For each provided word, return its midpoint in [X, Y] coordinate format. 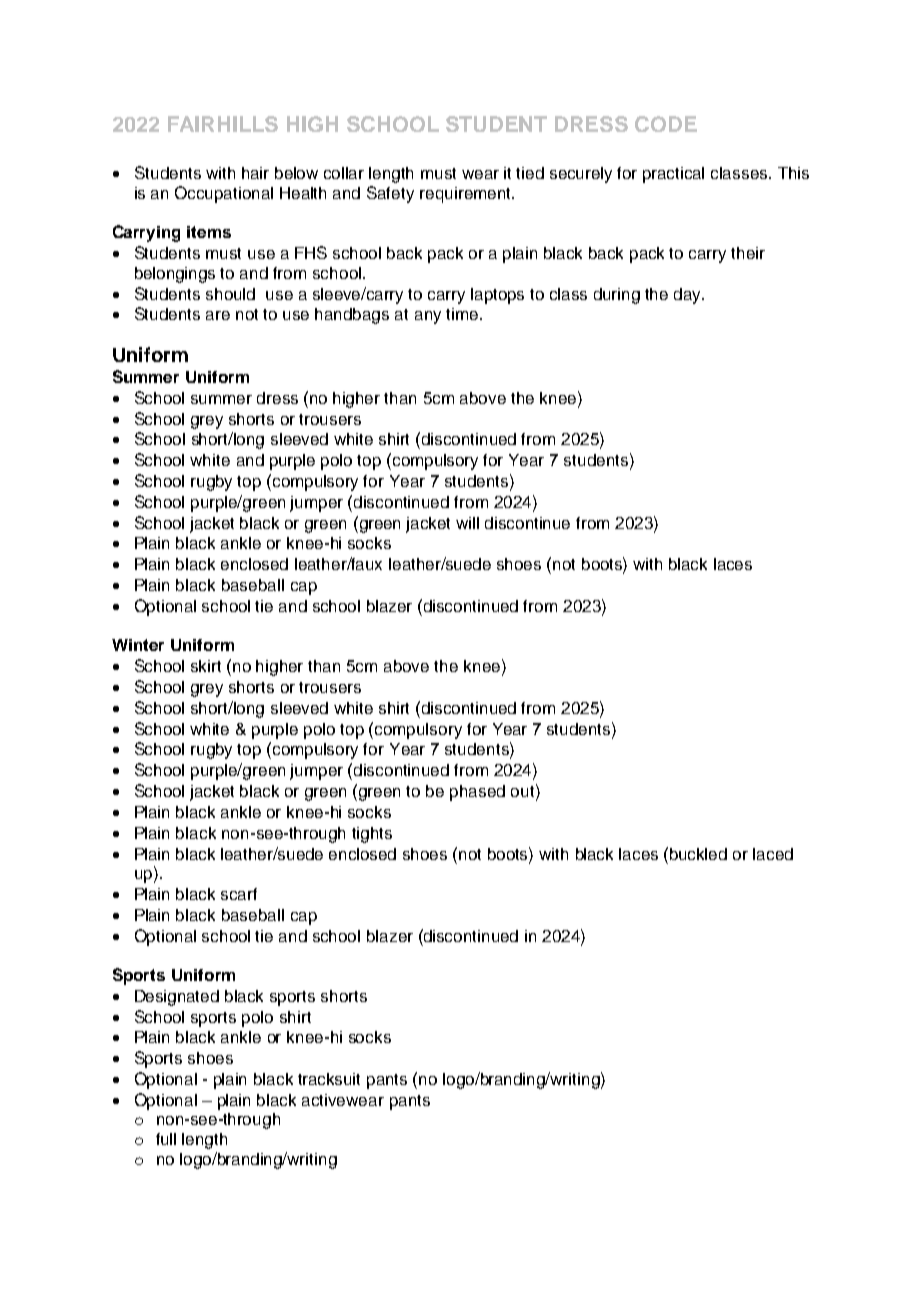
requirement [466, 195]
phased [477, 793]
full [166, 1139]
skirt [206, 666]
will [467, 523]
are [218, 315]
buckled [698, 854]
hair [255, 173]
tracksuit [329, 1079]
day [689, 296]
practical [673, 175]
